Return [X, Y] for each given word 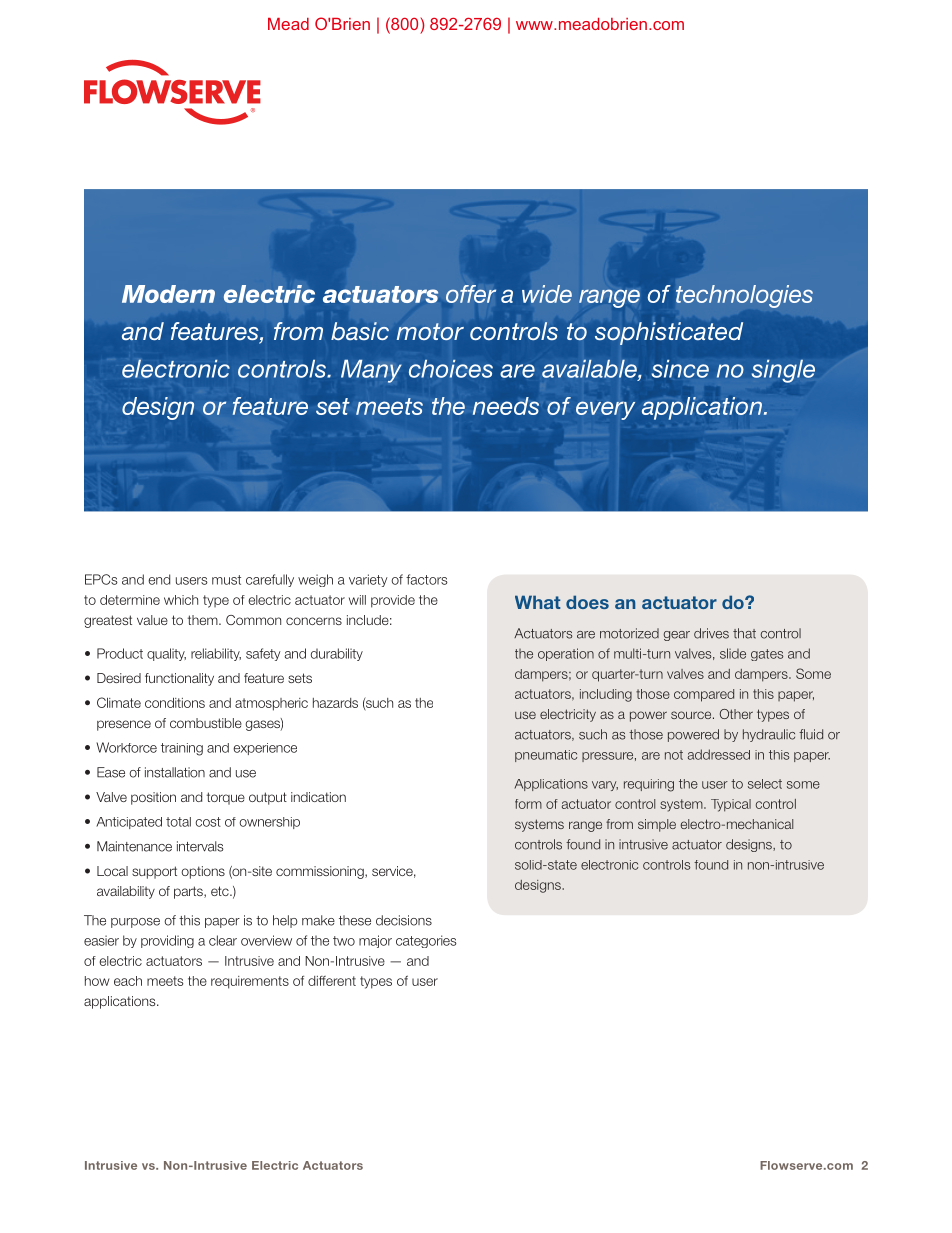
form [528, 804]
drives [711, 633]
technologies [744, 296]
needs [506, 406]
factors [427, 579]
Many [371, 371]
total [178, 822]
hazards [335, 703]
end [159, 579]
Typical [731, 805]
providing [167, 941]
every [605, 410]
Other [736, 714]
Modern [168, 294]
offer [471, 294]
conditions [175, 702]
